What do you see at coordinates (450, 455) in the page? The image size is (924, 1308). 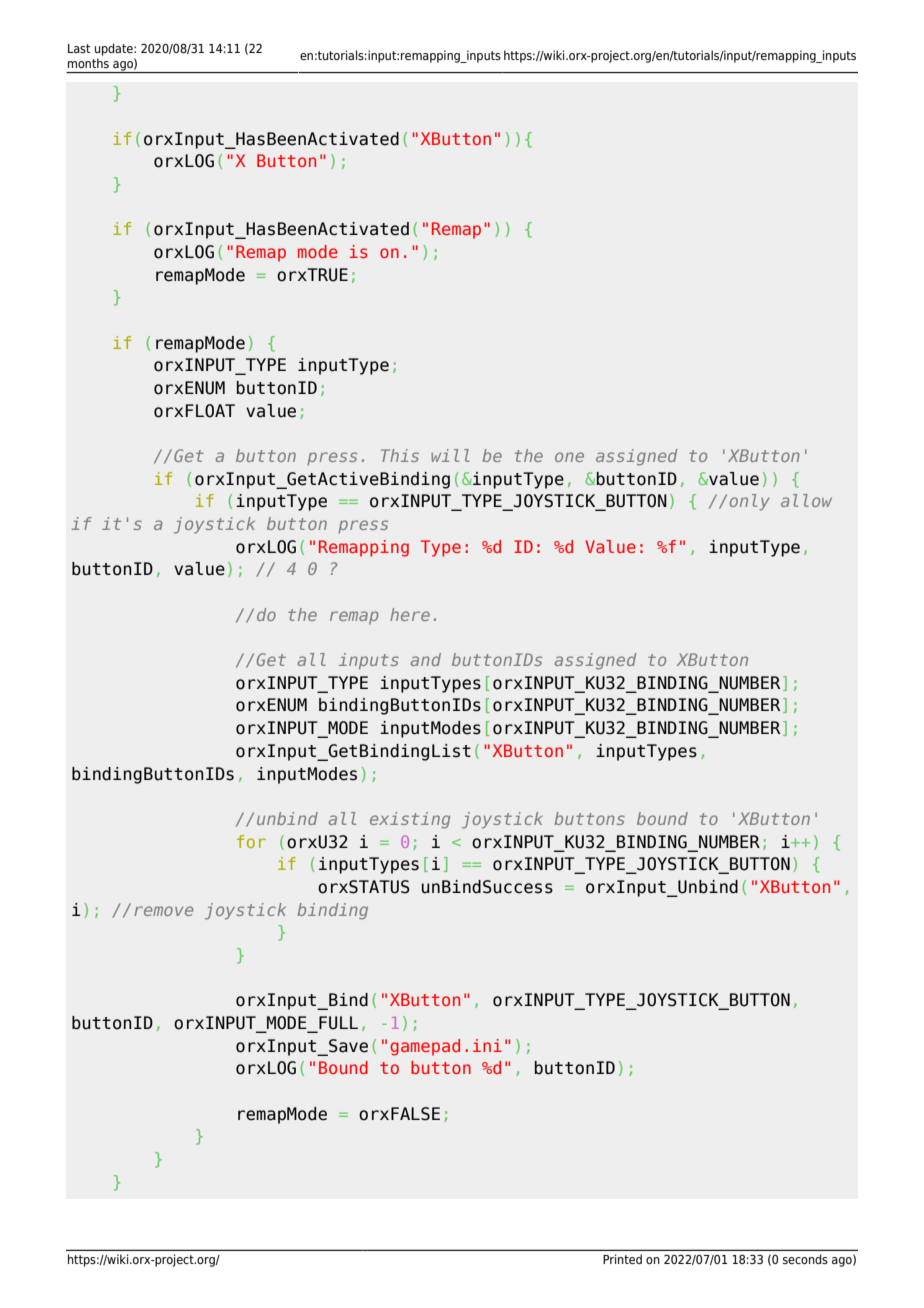 I see `will` at bounding box center [450, 455].
